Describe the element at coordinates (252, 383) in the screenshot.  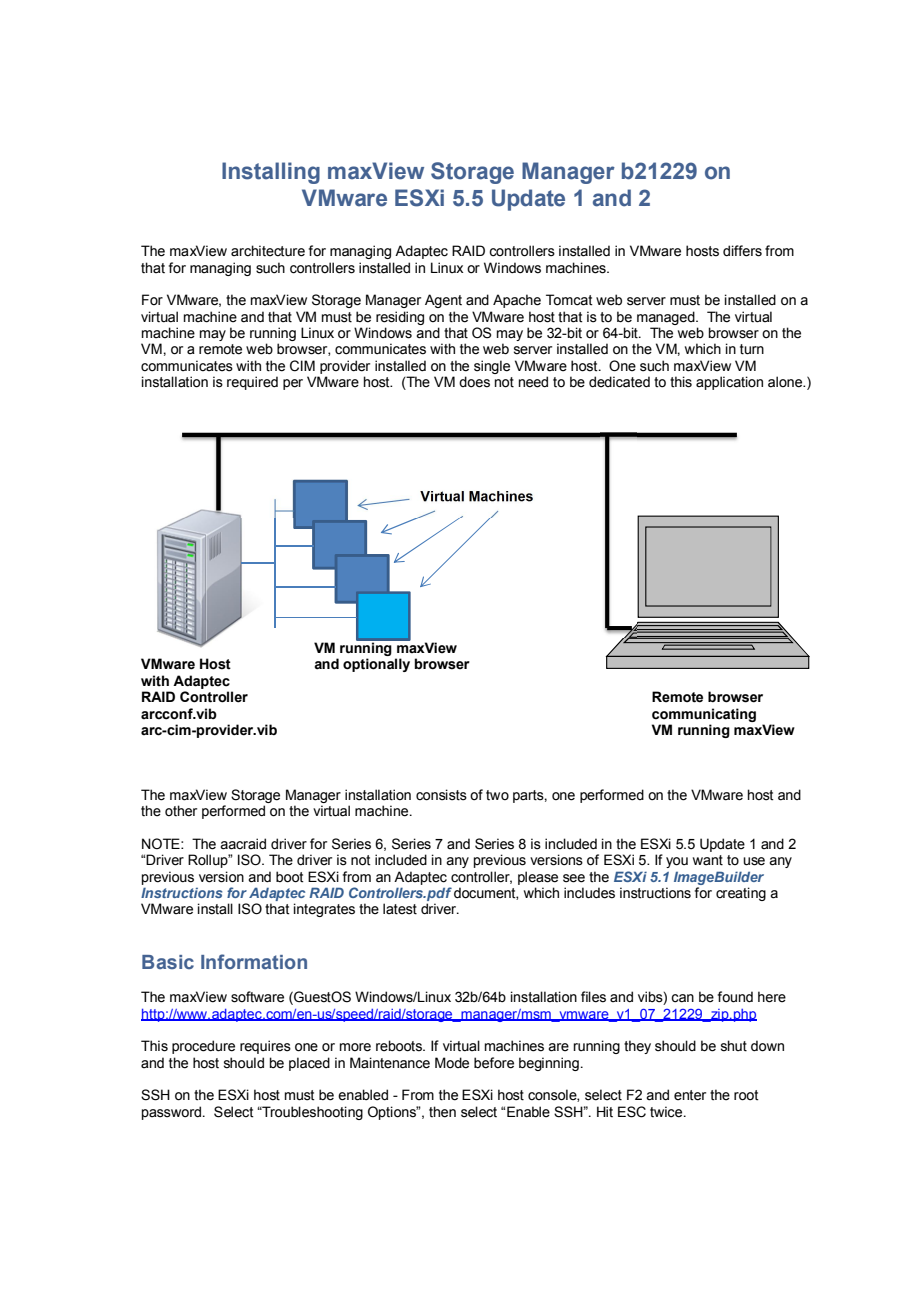
I see `required` at that location.
